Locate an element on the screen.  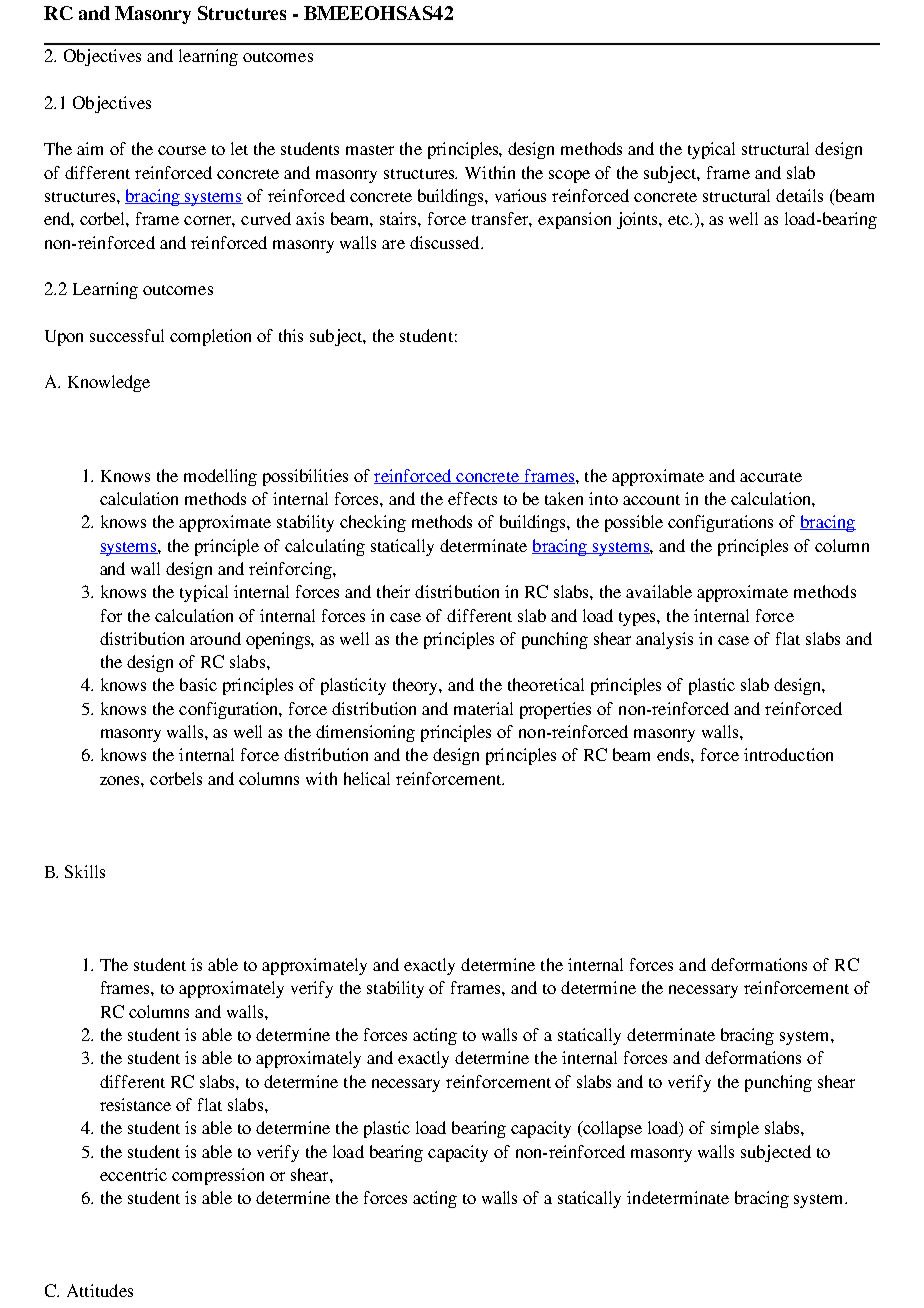
compression is located at coordinates (218, 1176).
